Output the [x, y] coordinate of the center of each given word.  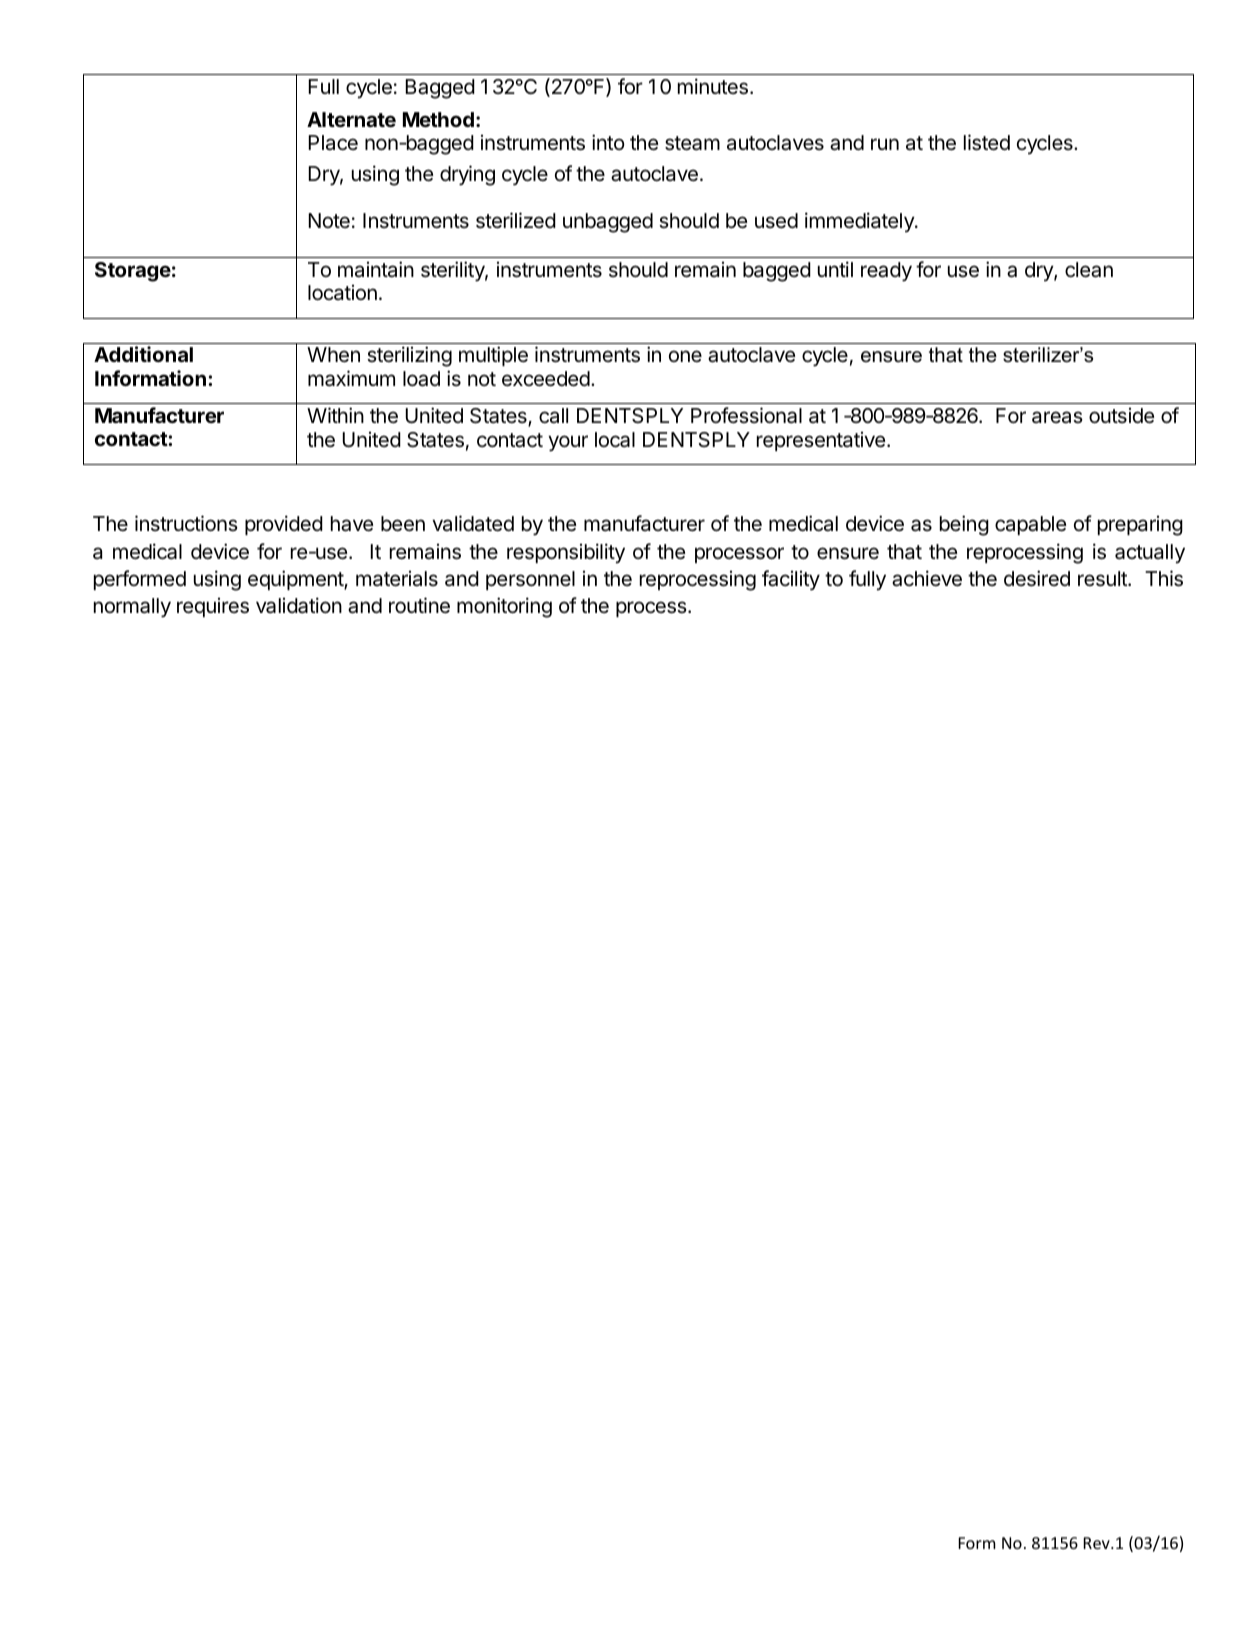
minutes [713, 86]
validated [473, 523]
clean [1089, 270]
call [553, 416]
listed [987, 142]
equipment [296, 580]
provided [284, 525]
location [342, 292]
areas [1057, 417]
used [776, 221]
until [835, 269]
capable [1030, 525]
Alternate [351, 119]
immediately [860, 222]
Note [329, 220]
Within [335, 415]
